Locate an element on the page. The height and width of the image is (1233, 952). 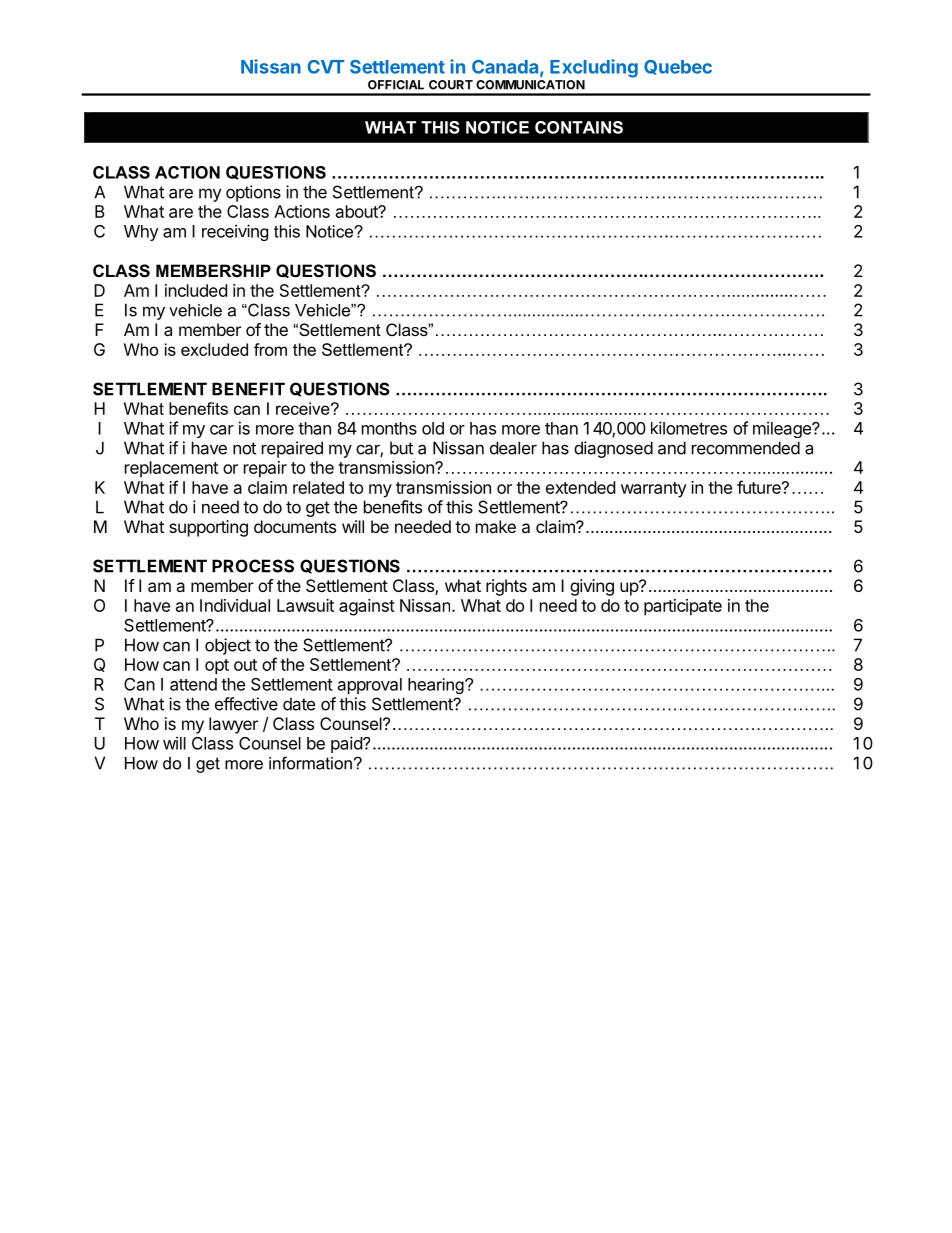
old is located at coordinates (433, 428).
